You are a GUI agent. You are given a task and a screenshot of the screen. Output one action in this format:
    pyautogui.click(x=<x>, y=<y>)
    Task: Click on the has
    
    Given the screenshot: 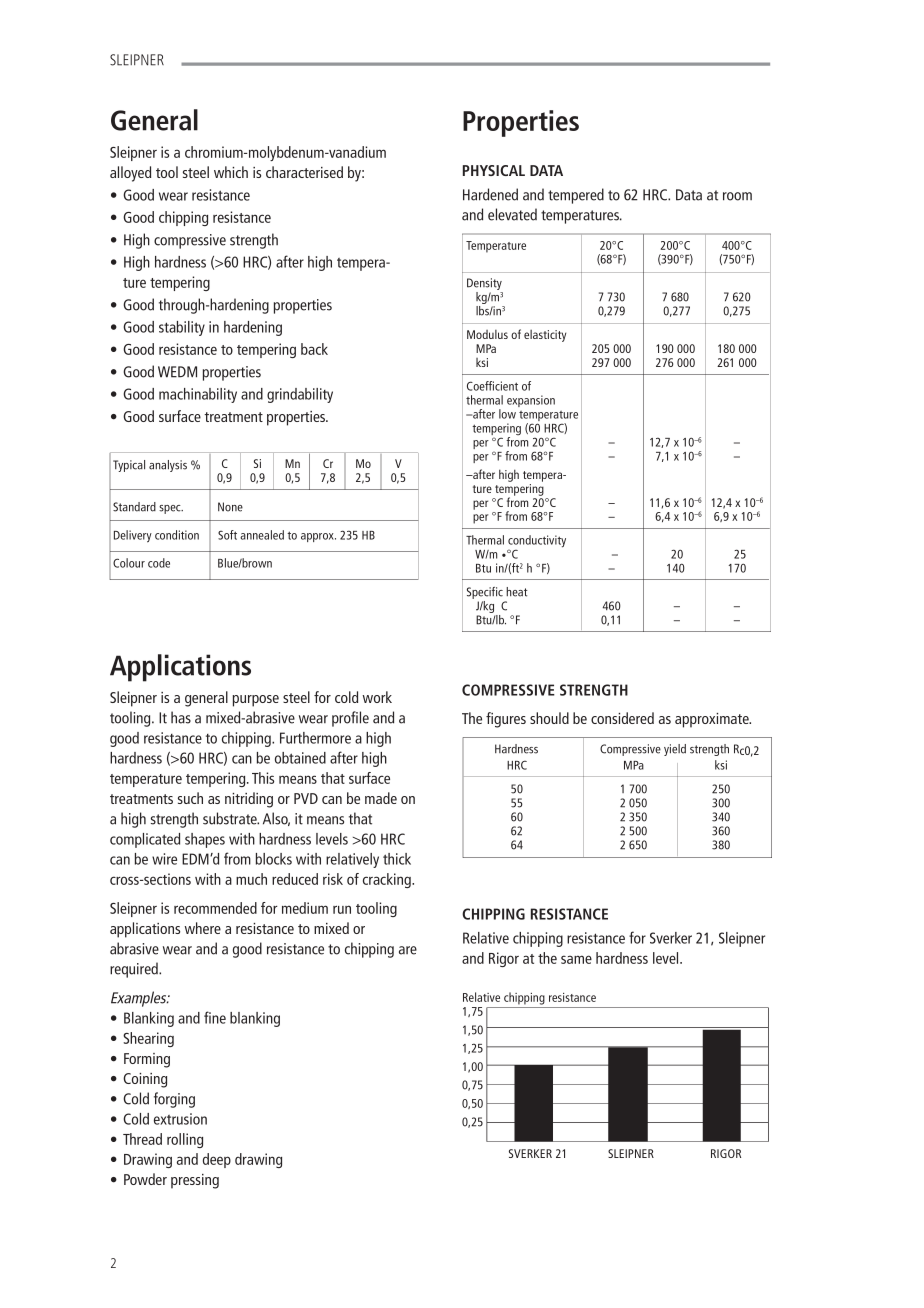 What is the action you would take?
    pyautogui.click(x=181, y=717)
